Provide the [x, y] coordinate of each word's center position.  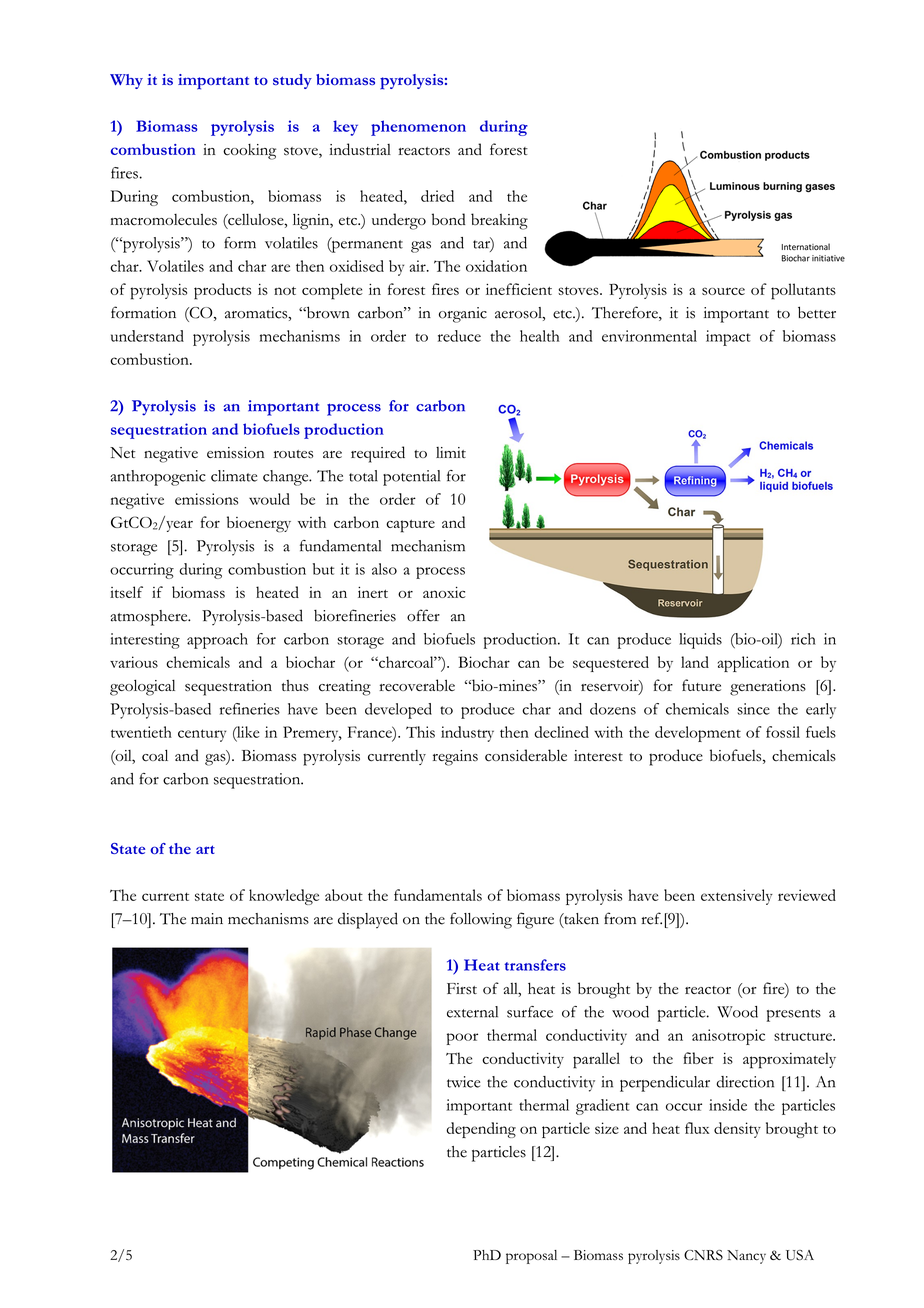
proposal [531, 1257]
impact [728, 338]
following [481, 920]
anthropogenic [158, 478]
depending [481, 1130]
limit [451, 452]
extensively [737, 897]
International [806, 246]
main [207, 919]
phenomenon [418, 128]
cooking [249, 152]
